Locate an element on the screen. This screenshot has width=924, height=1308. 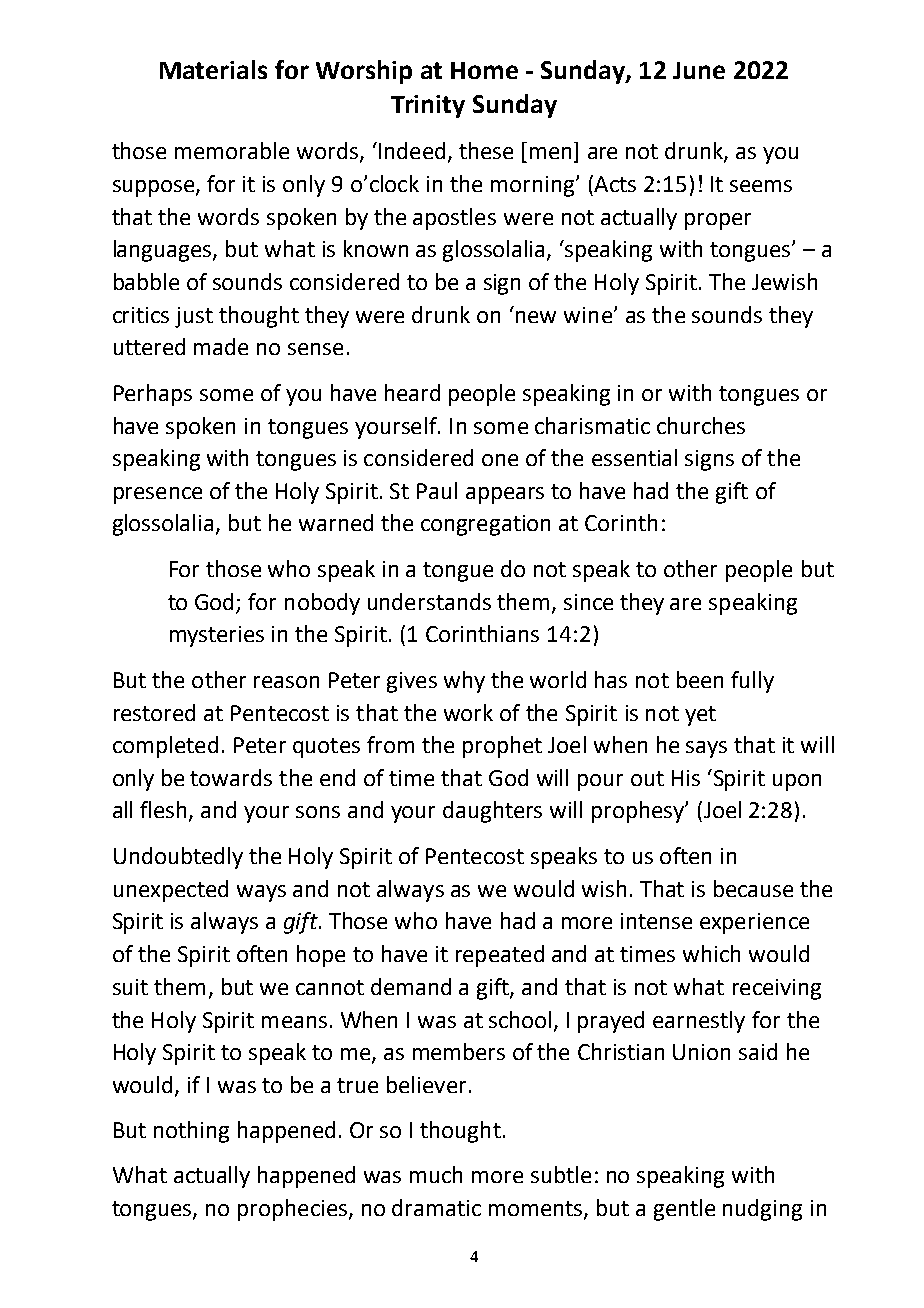
presence is located at coordinates (158, 495).
